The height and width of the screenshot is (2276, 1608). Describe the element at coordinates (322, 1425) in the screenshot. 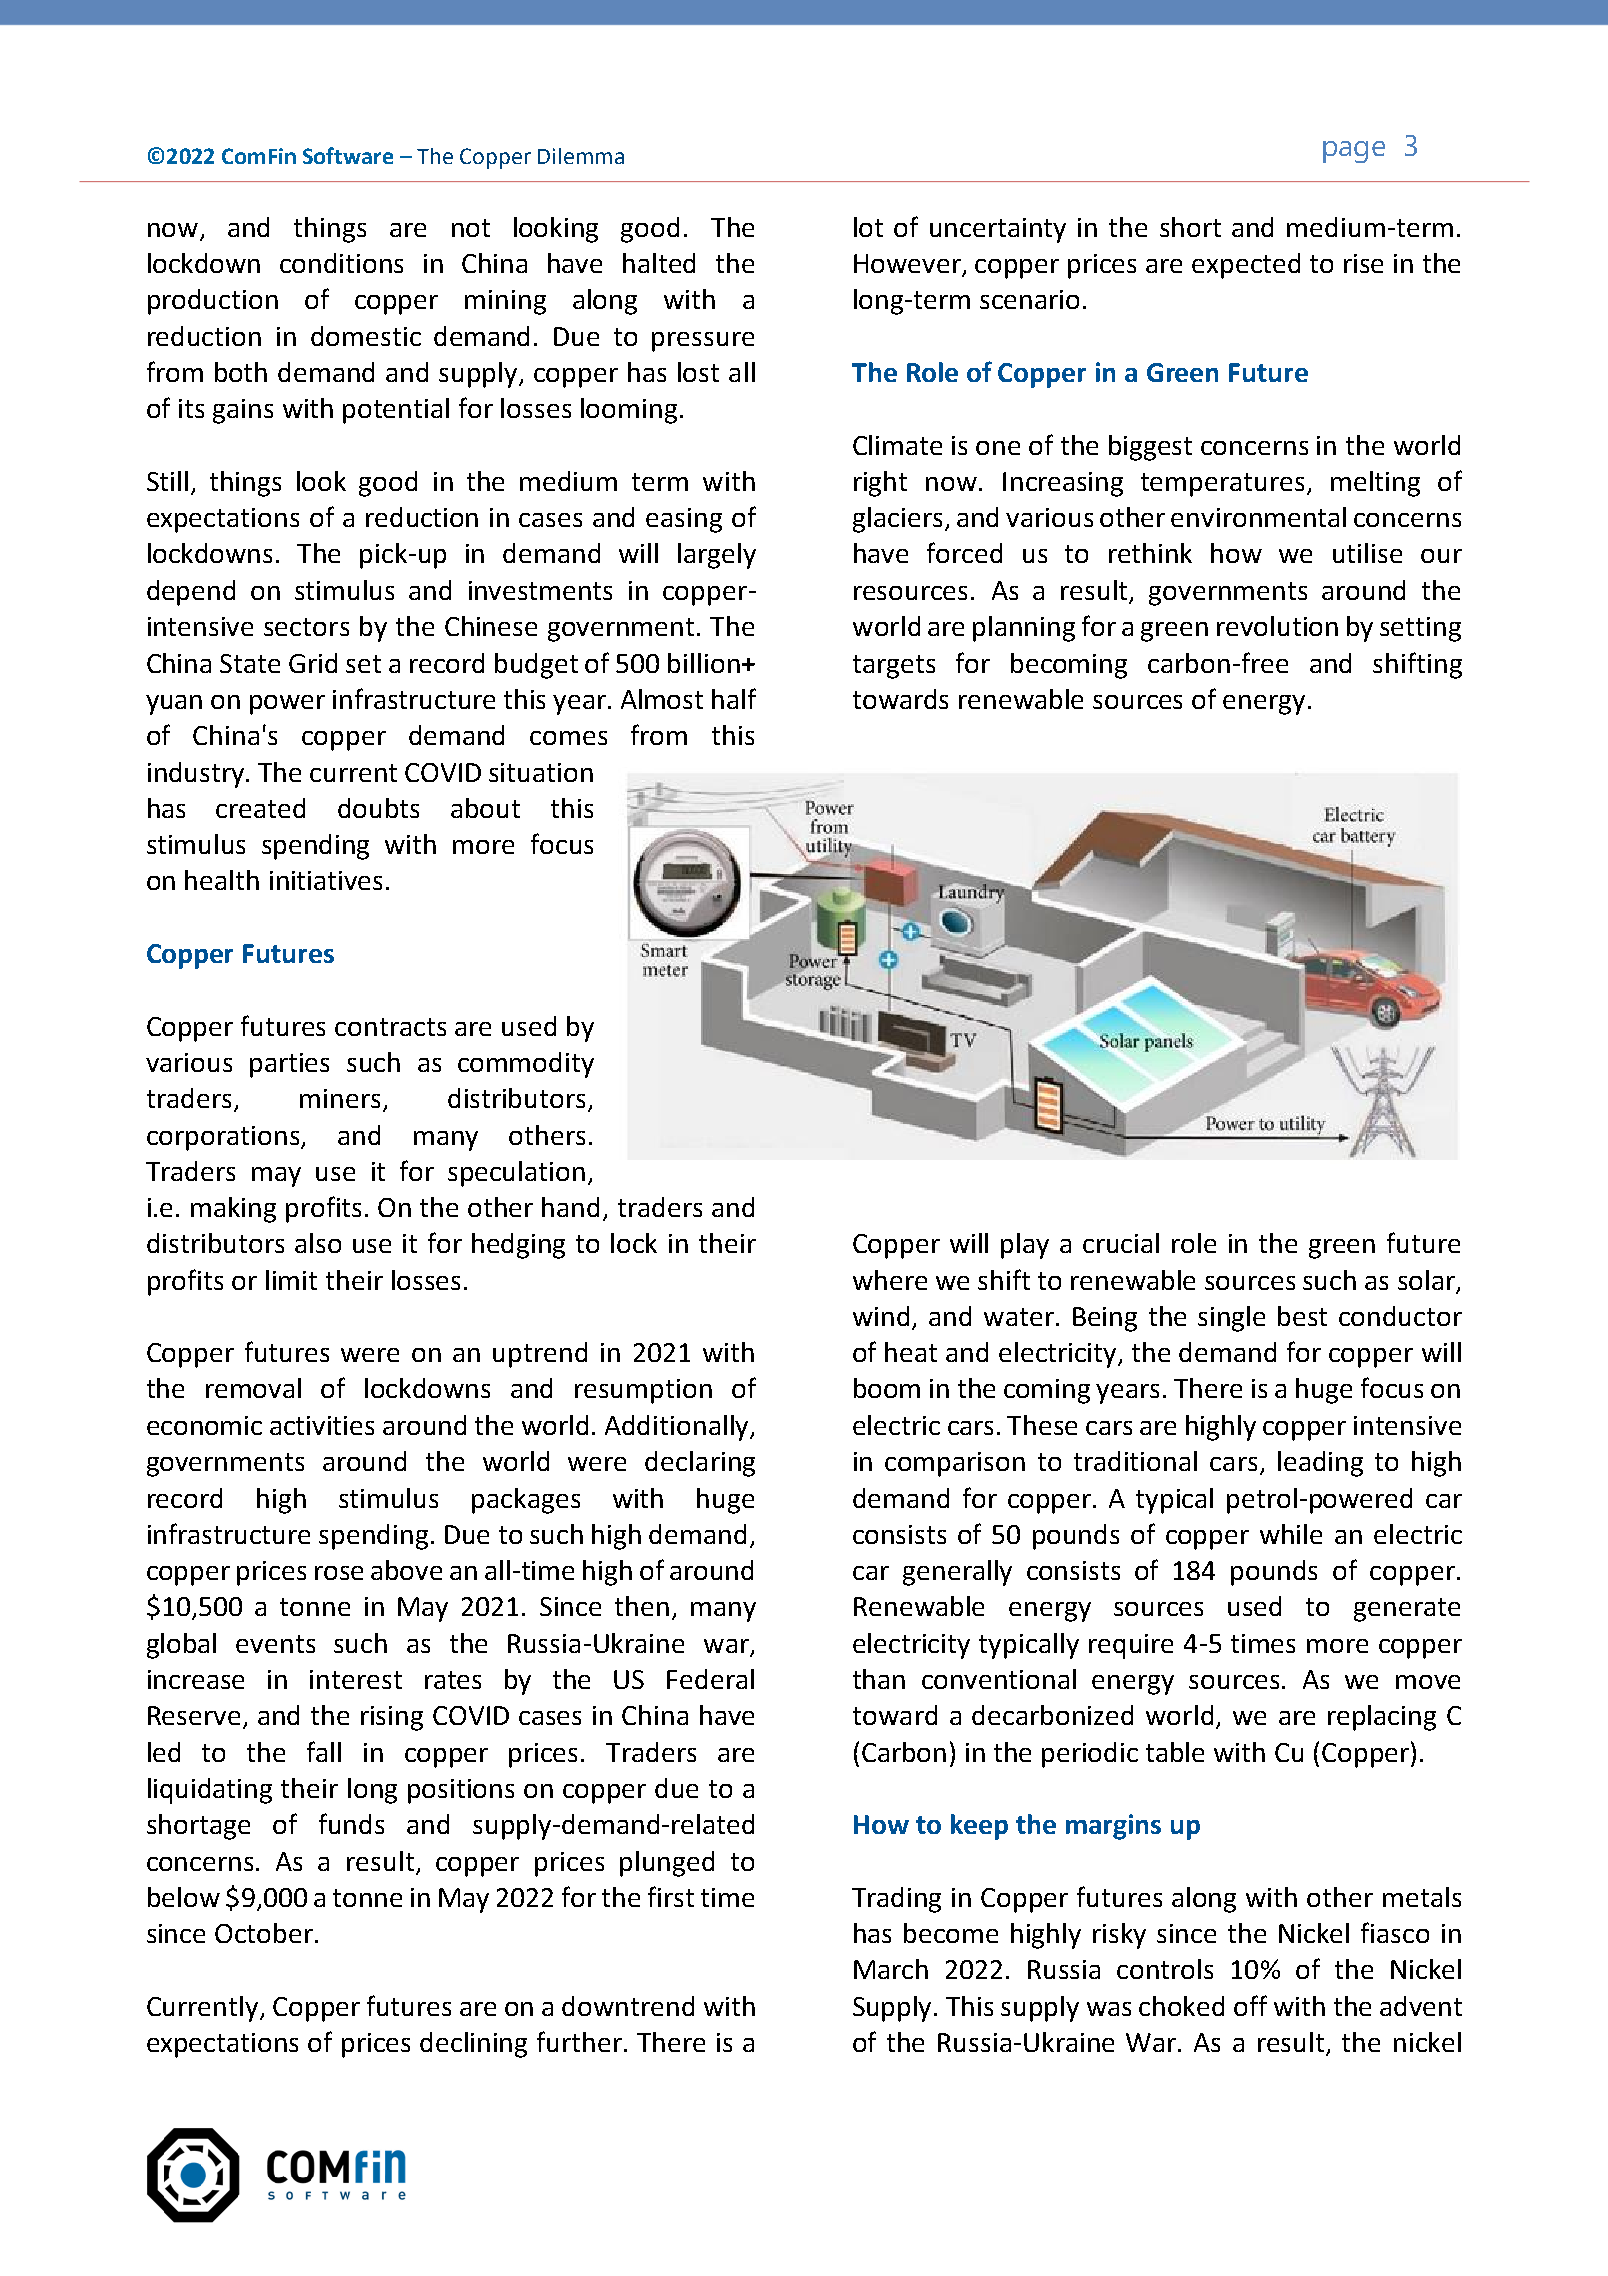

I see `activities` at that location.
